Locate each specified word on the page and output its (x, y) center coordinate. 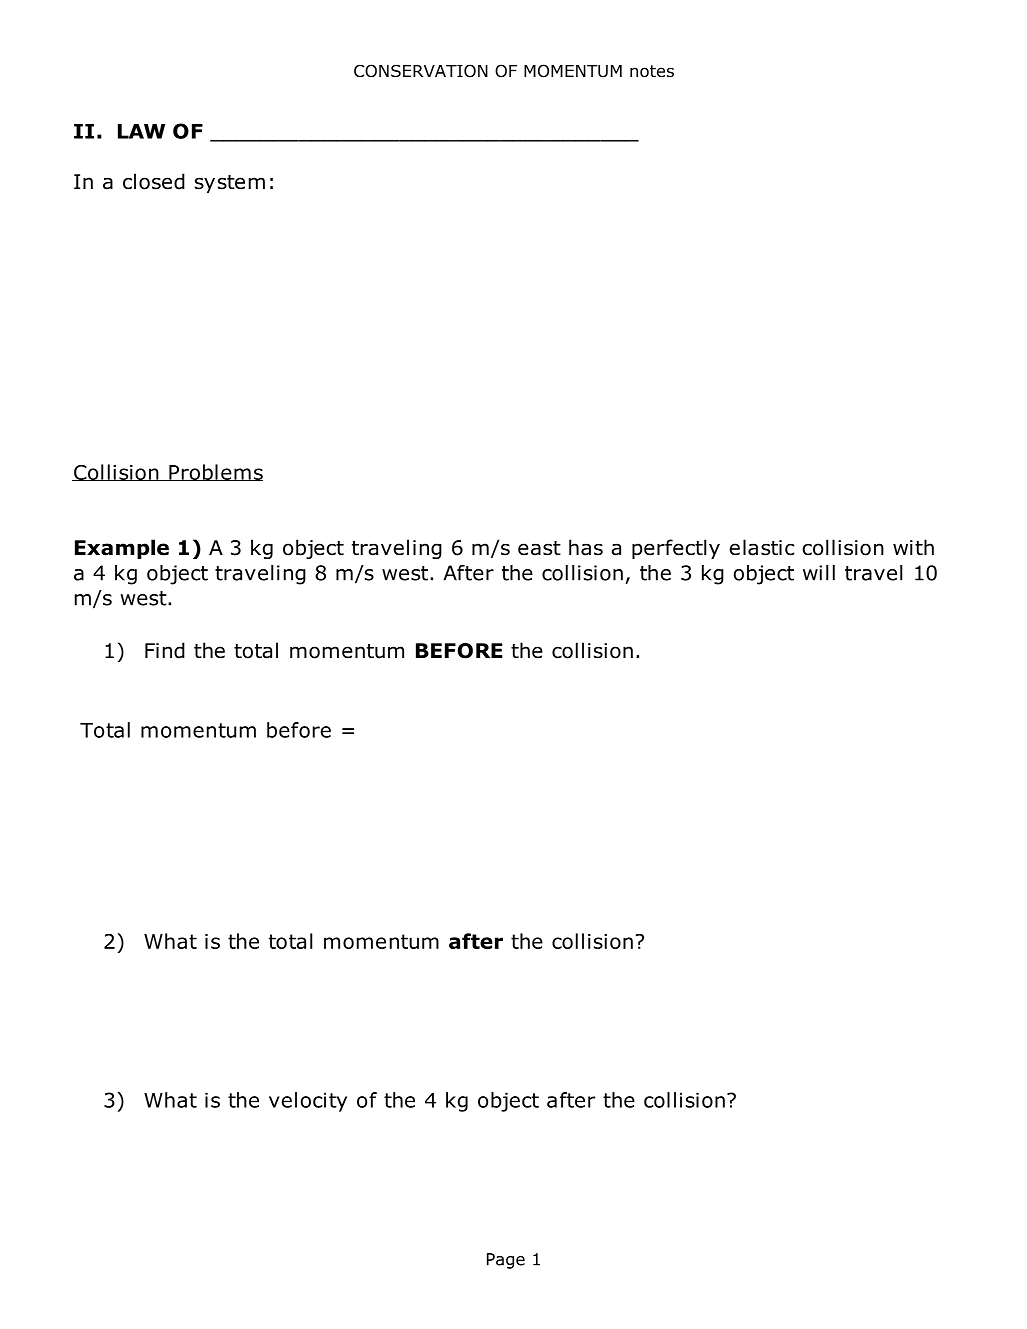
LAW (141, 131)
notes (652, 71)
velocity (308, 1102)
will (819, 573)
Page (506, 1261)
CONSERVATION (421, 71)
